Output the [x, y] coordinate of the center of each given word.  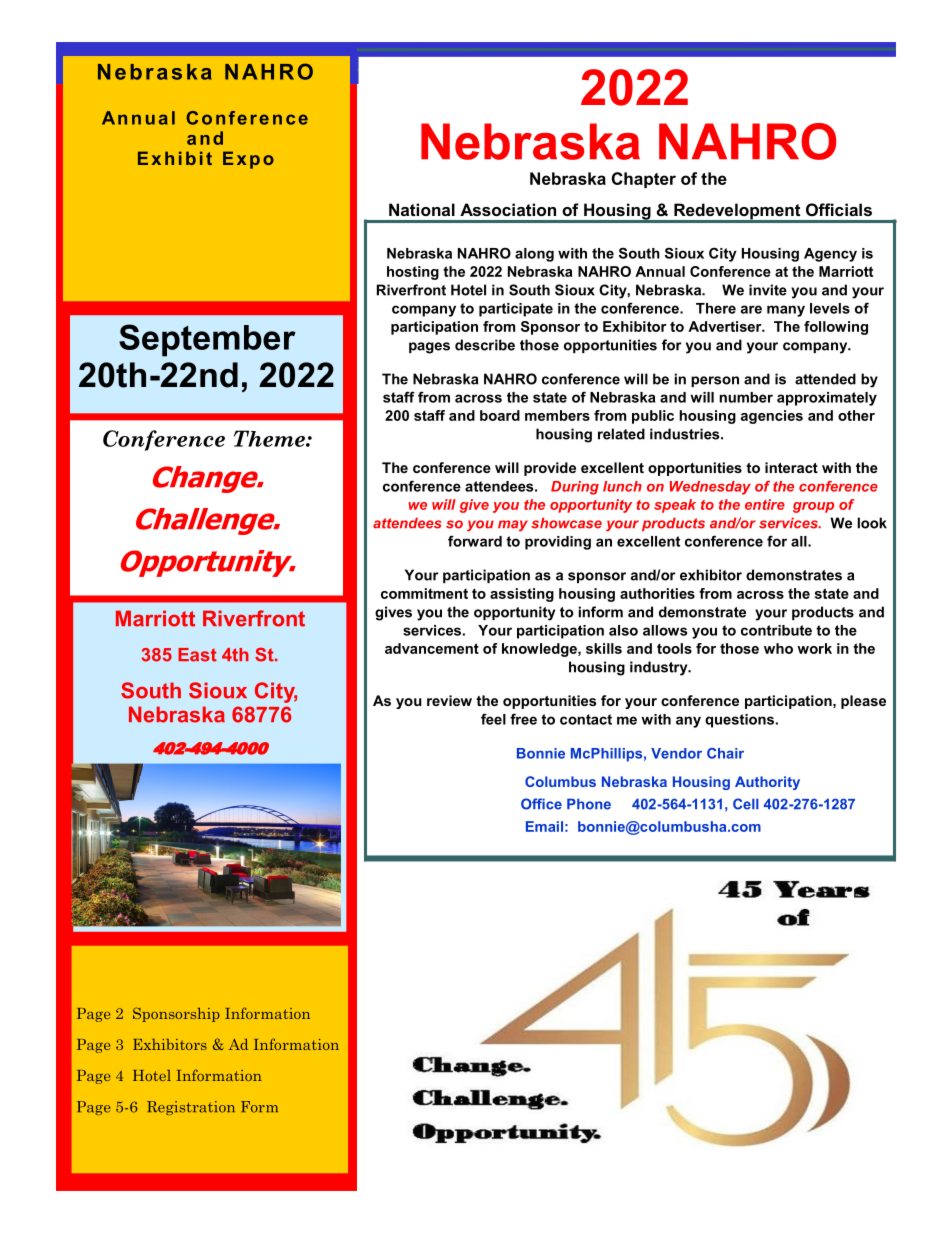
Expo [248, 160]
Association [508, 209]
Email [544, 826]
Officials [839, 209]
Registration [191, 1108]
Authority [767, 783]
